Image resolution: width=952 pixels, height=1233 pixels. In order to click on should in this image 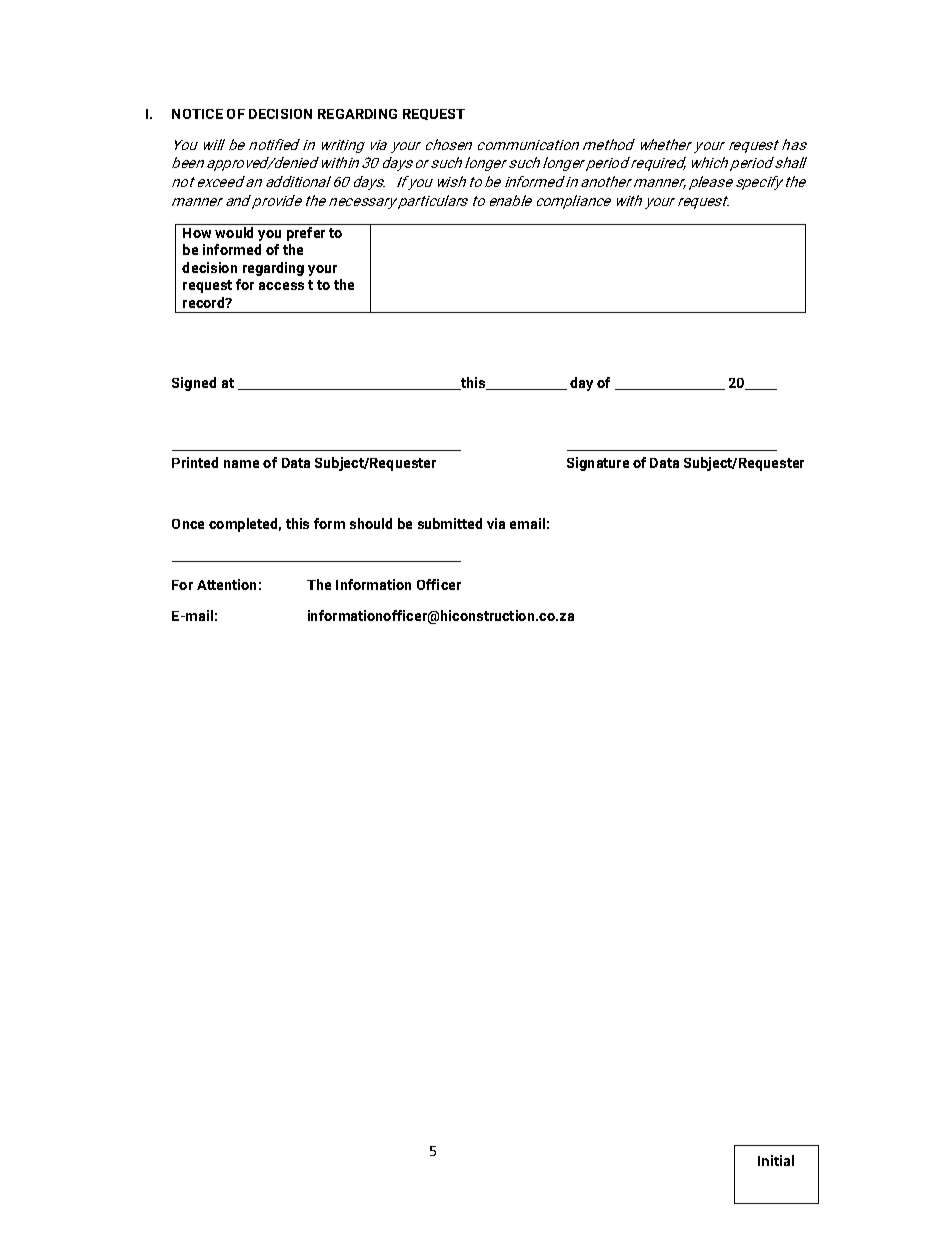, I will do `click(371, 523)`.
